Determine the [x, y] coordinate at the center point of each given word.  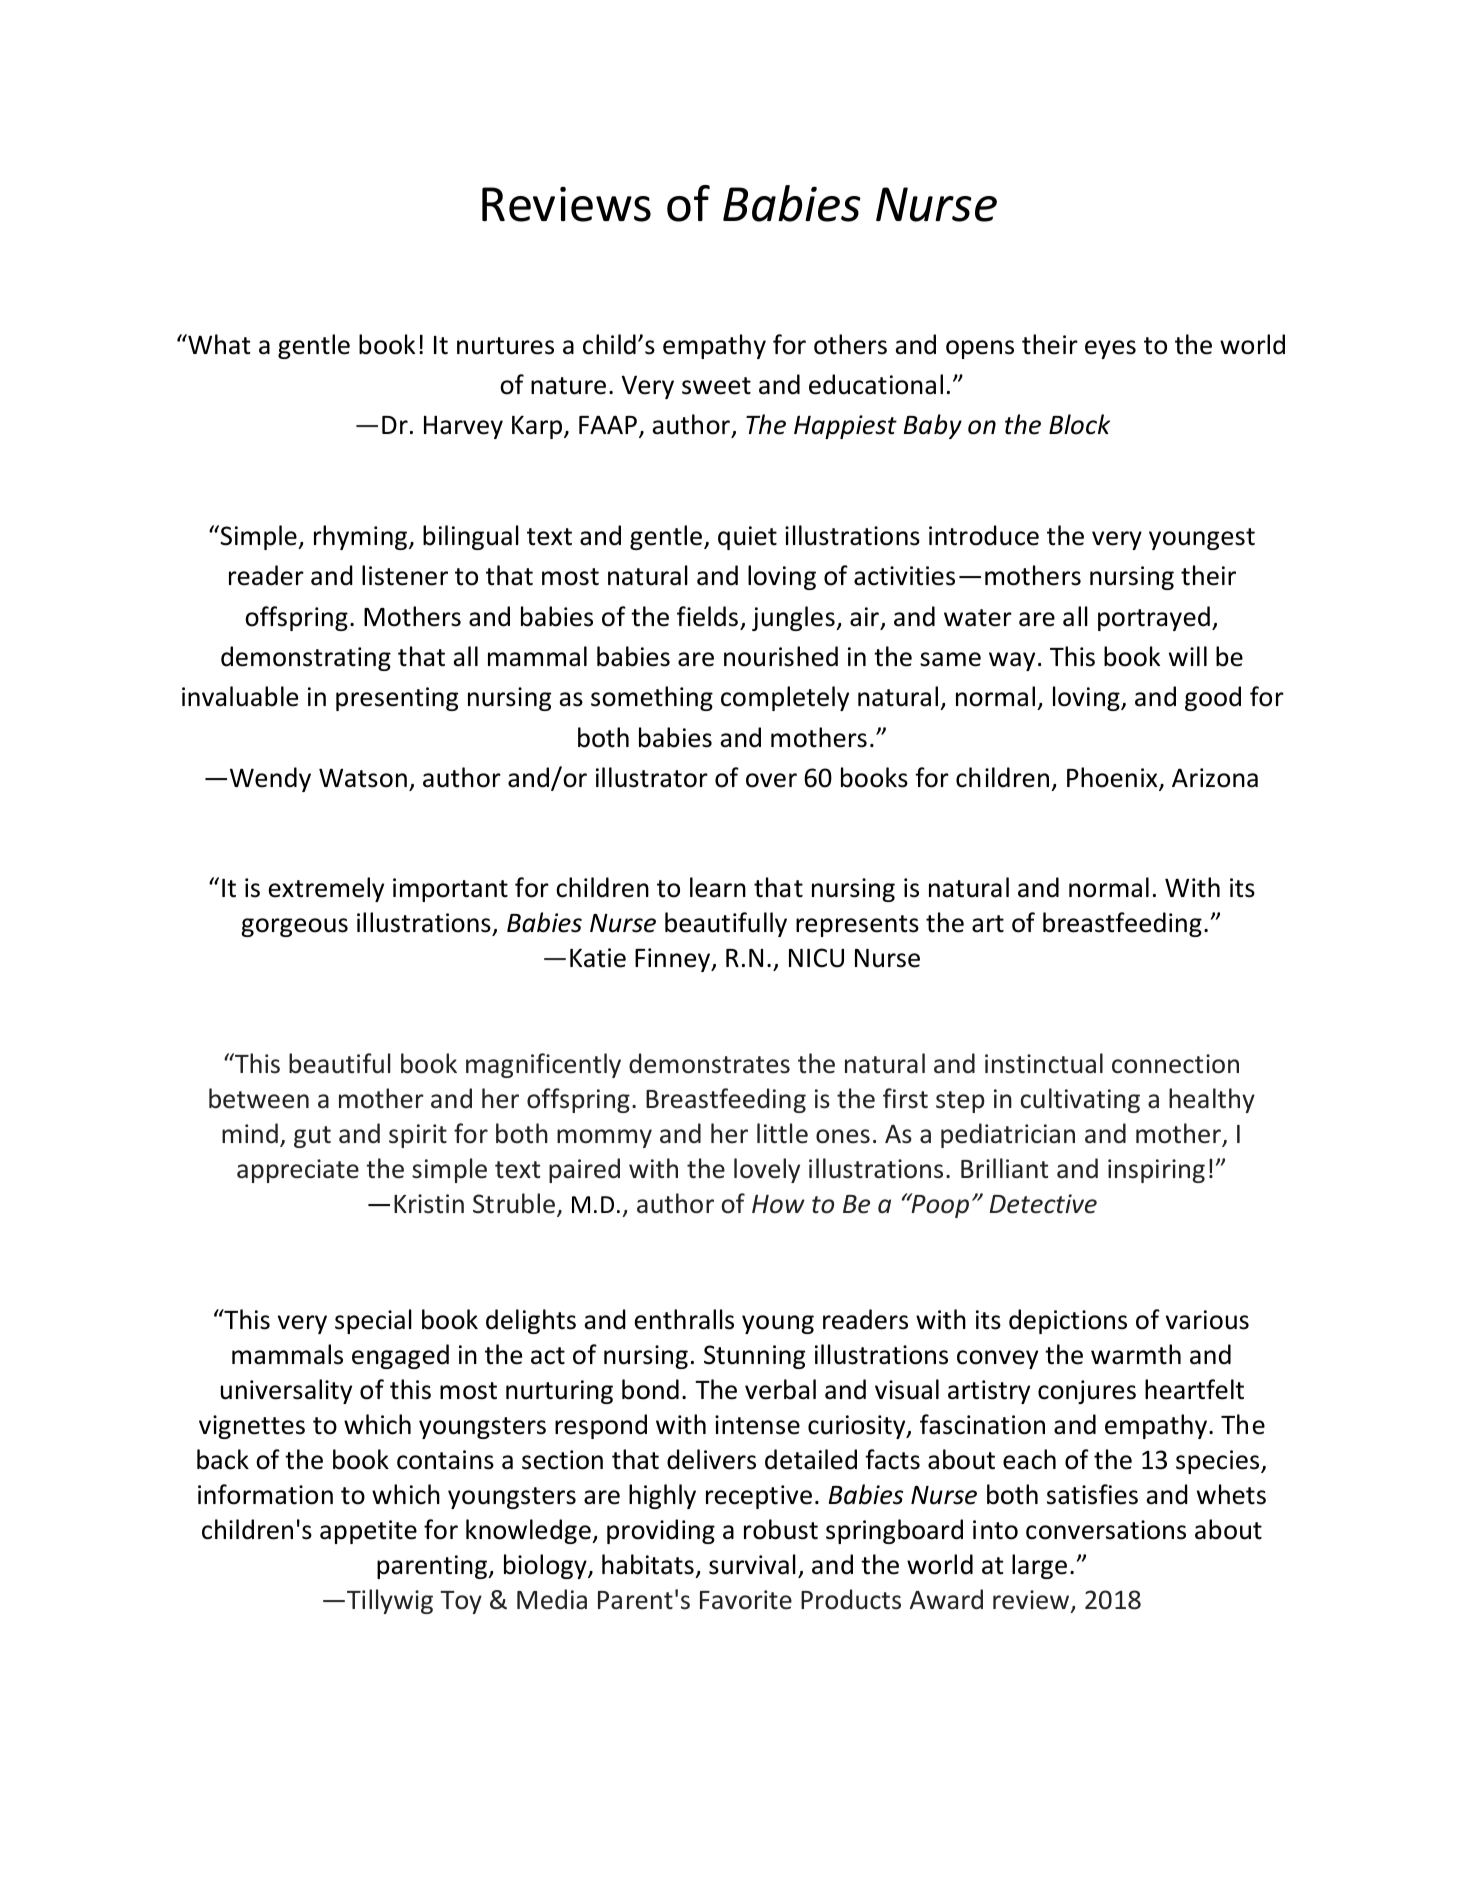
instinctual [1044, 1063]
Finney [674, 960]
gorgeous [294, 927]
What [218, 344]
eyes [1110, 349]
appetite [368, 1532]
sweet [716, 386]
